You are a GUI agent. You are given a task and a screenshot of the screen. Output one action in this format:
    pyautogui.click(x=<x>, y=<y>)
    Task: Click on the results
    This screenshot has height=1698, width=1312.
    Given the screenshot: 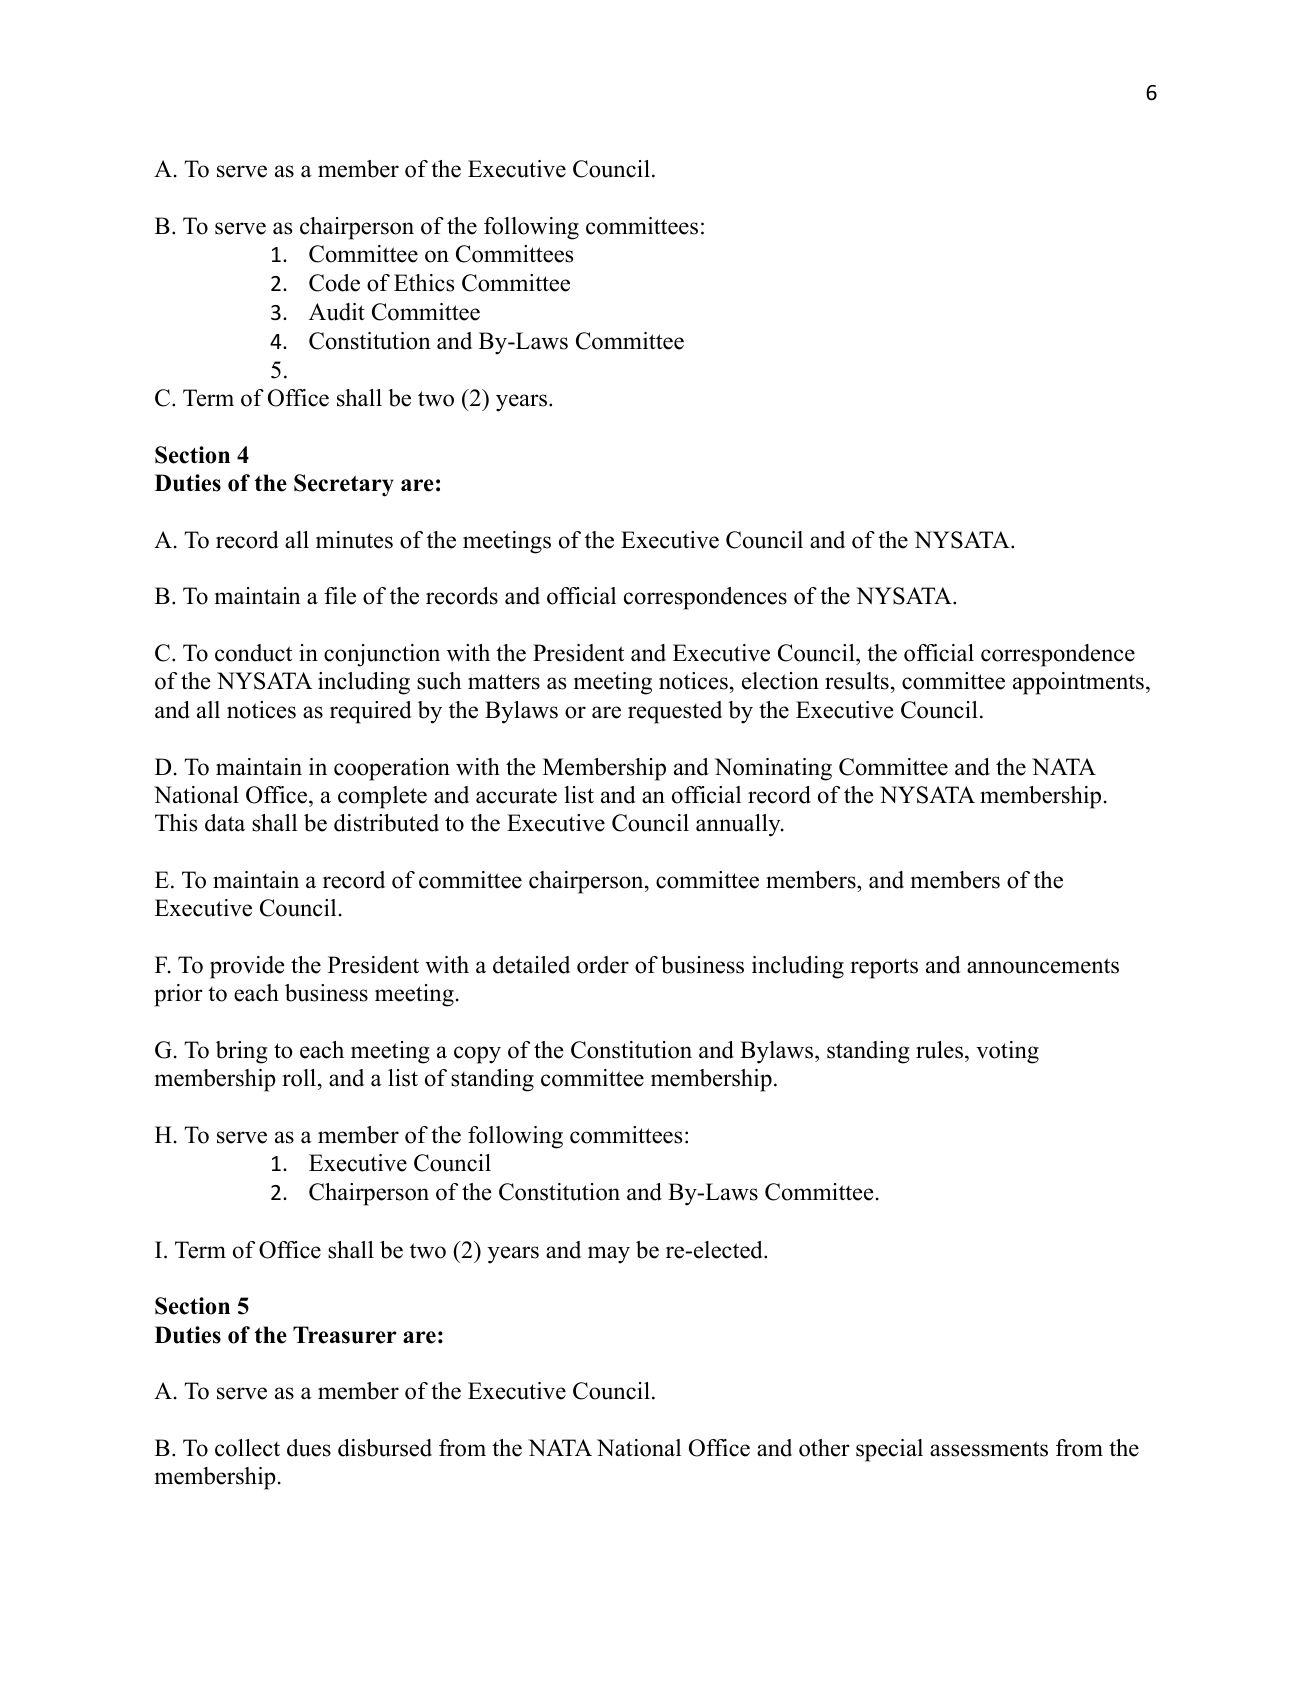 What is the action you would take?
    pyautogui.click(x=857, y=681)
